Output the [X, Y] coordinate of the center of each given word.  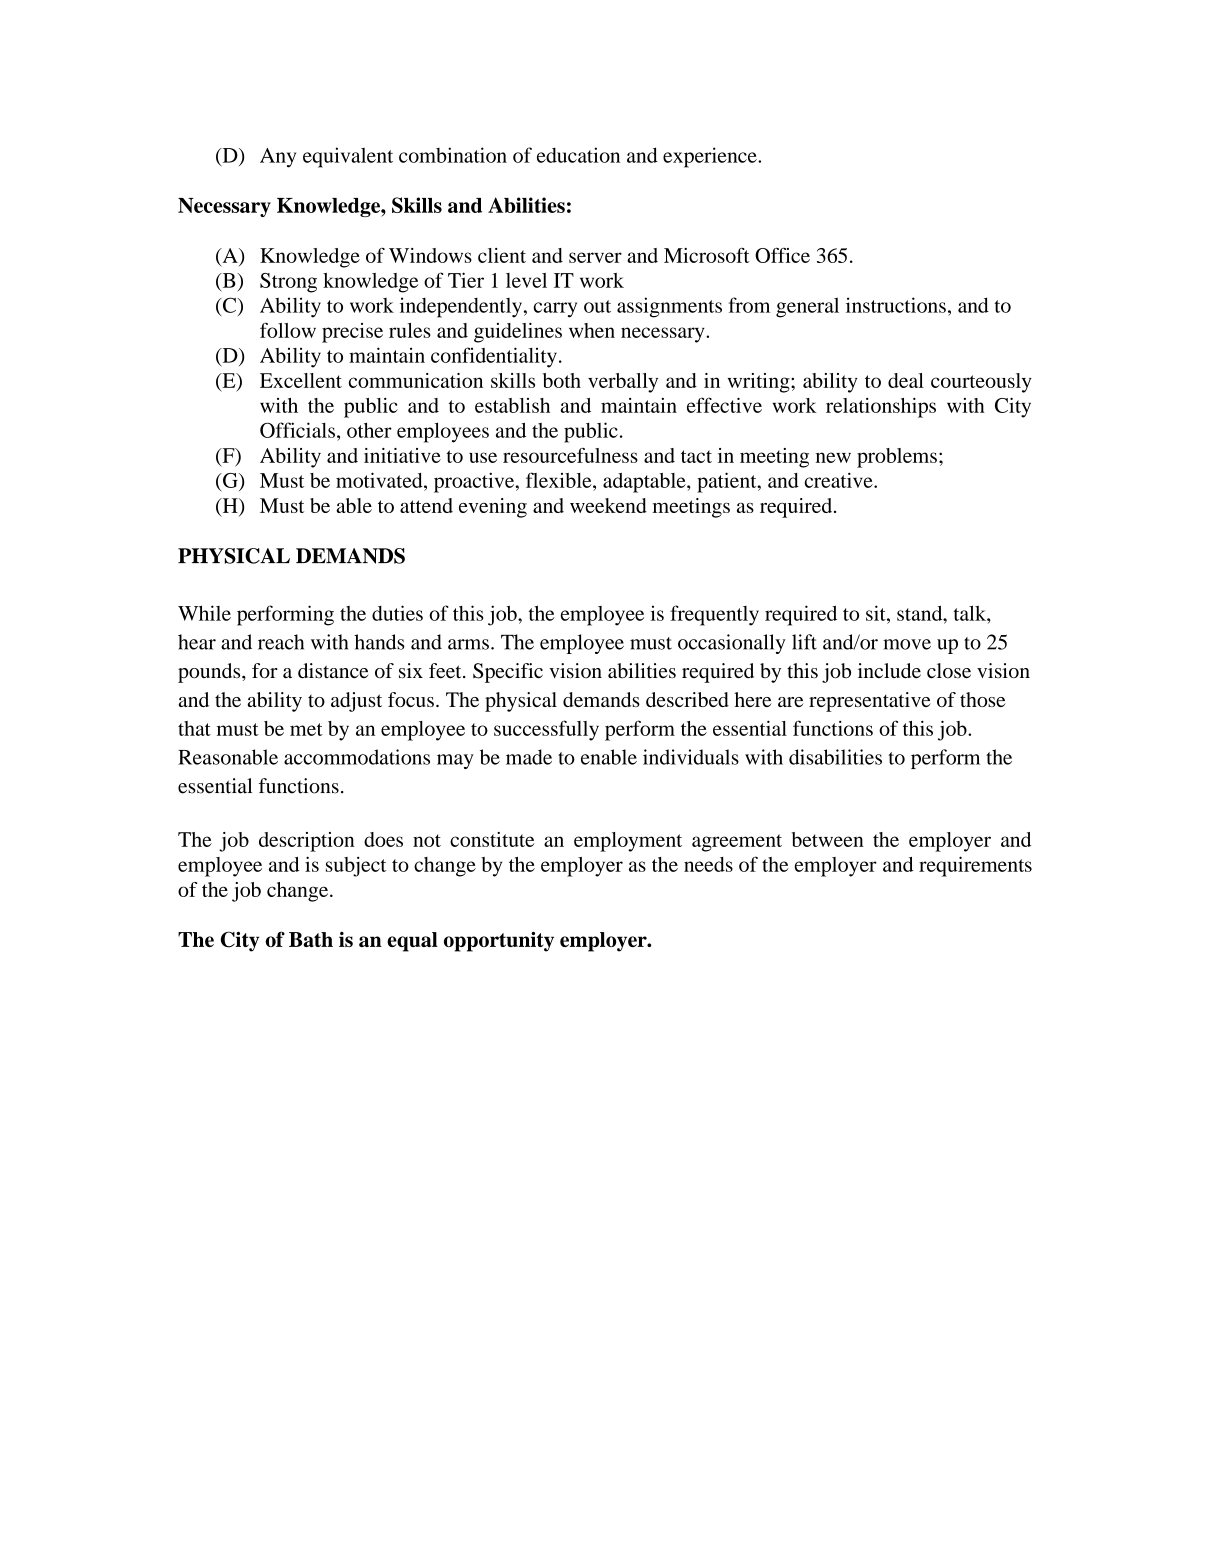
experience [711, 157]
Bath [311, 939]
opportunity [499, 941]
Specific [508, 673]
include [889, 670]
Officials [297, 430]
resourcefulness [570, 455]
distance [333, 670]
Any [278, 158]
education [578, 155]
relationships [881, 407]
